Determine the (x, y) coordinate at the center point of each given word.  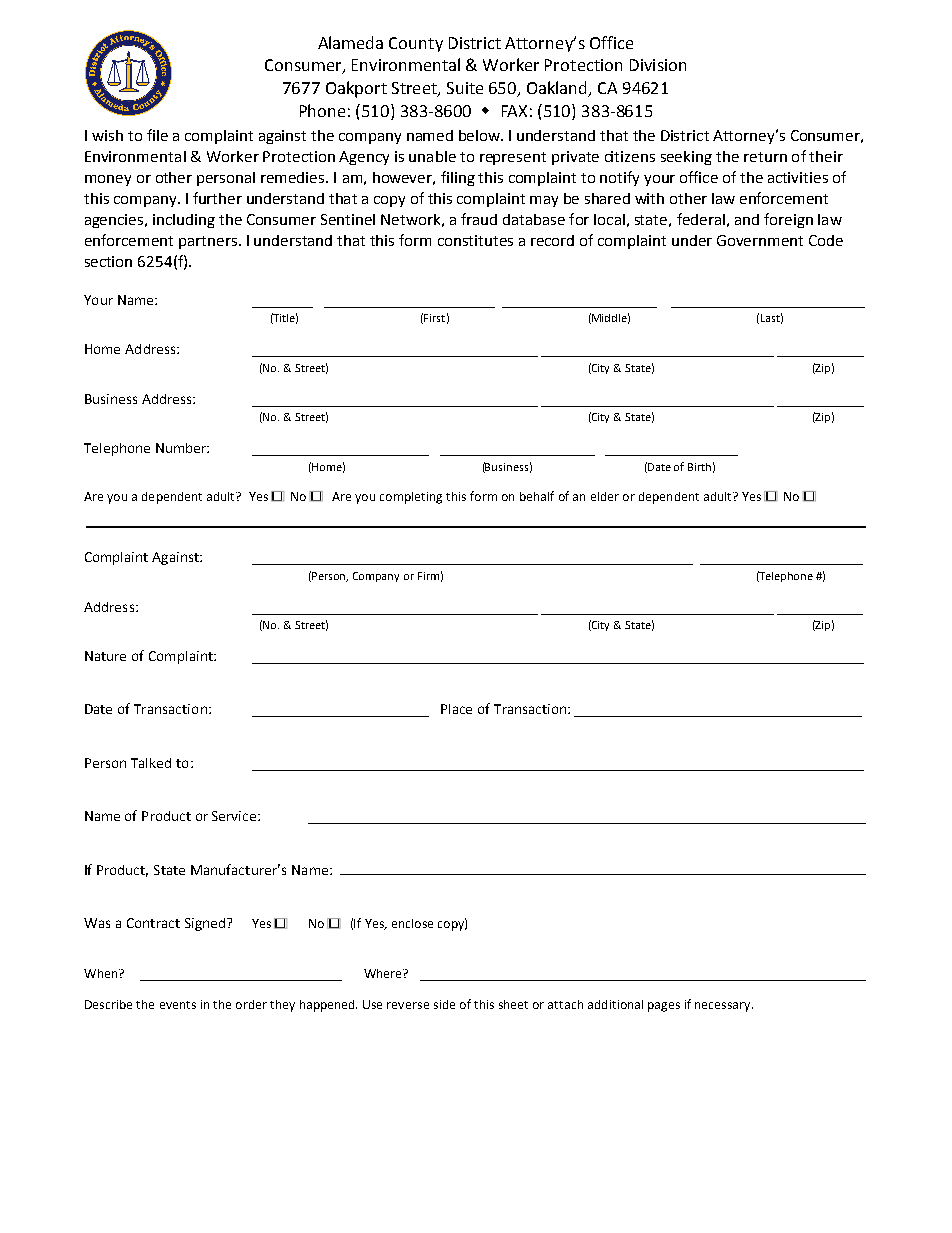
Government (760, 240)
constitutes (475, 240)
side (444, 1004)
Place (456, 709)
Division (658, 65)
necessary (724, 1007)
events (178, 1005)
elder (605, 496)
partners (209, 242)
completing (411, 498)
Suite (465, 88)
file (157, 135)
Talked (151, 763)
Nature (105, 656)
